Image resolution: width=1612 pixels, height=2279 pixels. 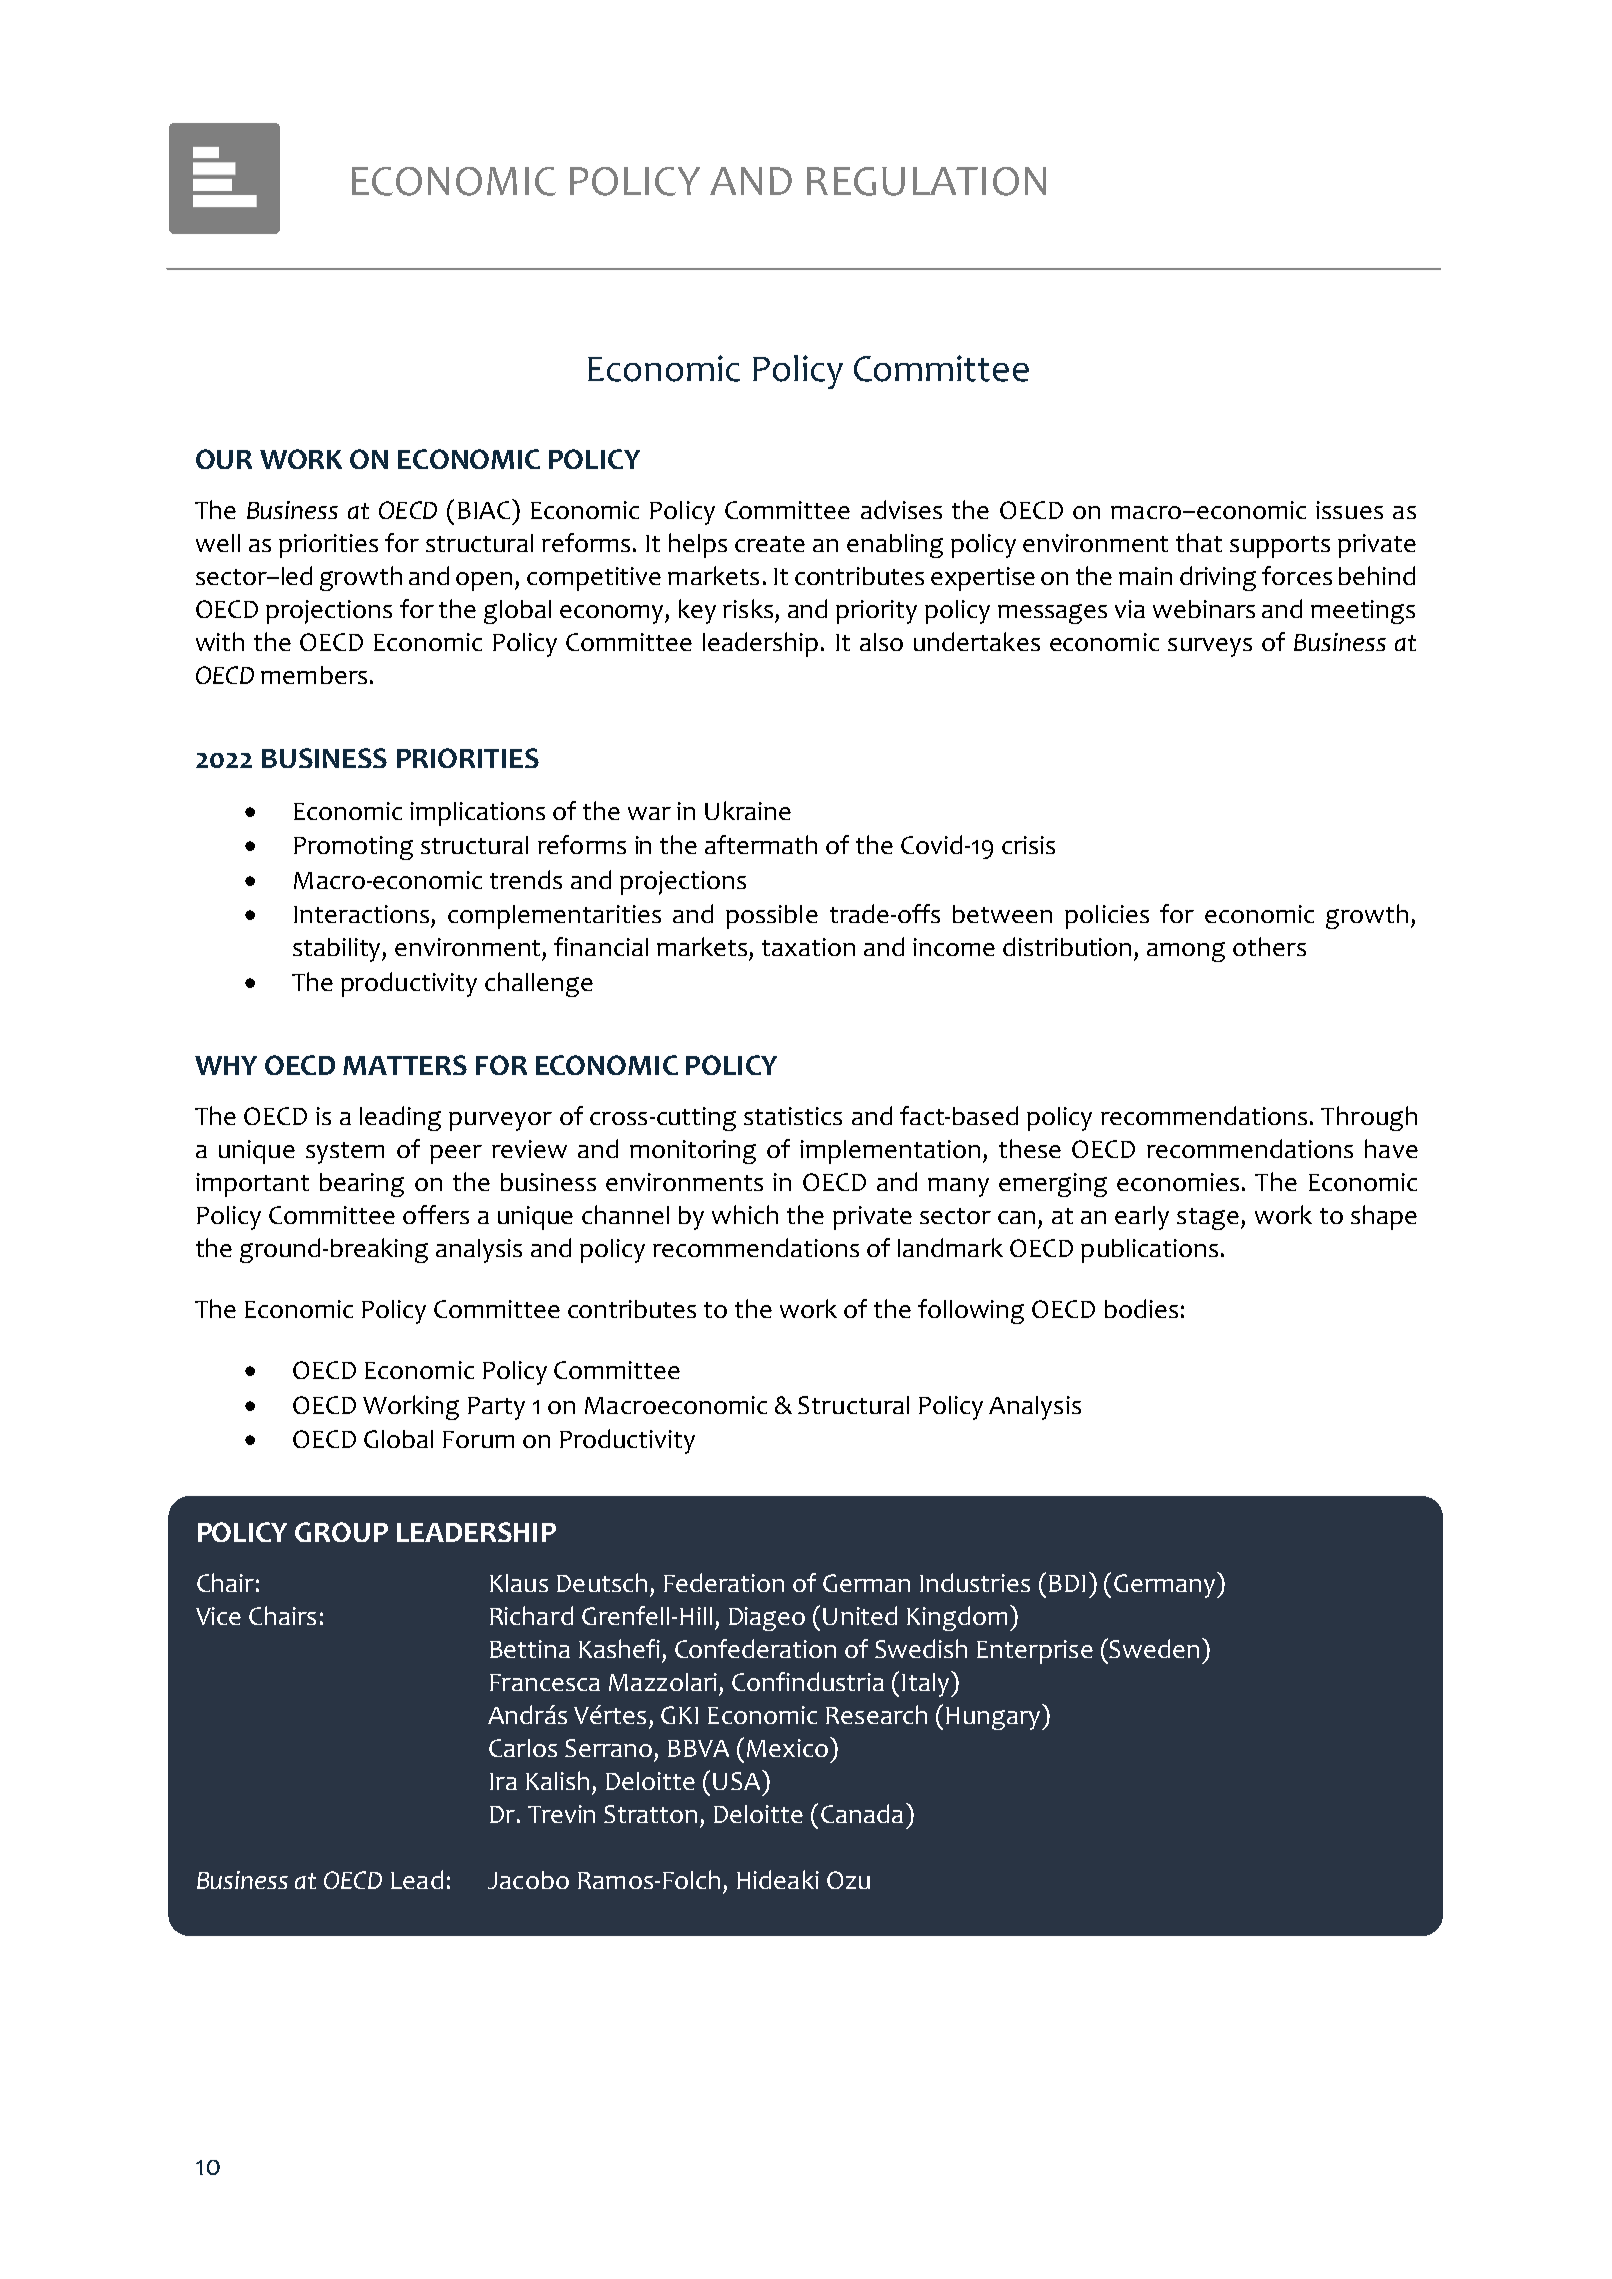 I want to click on Canada, so click(x=862, y=1813).
